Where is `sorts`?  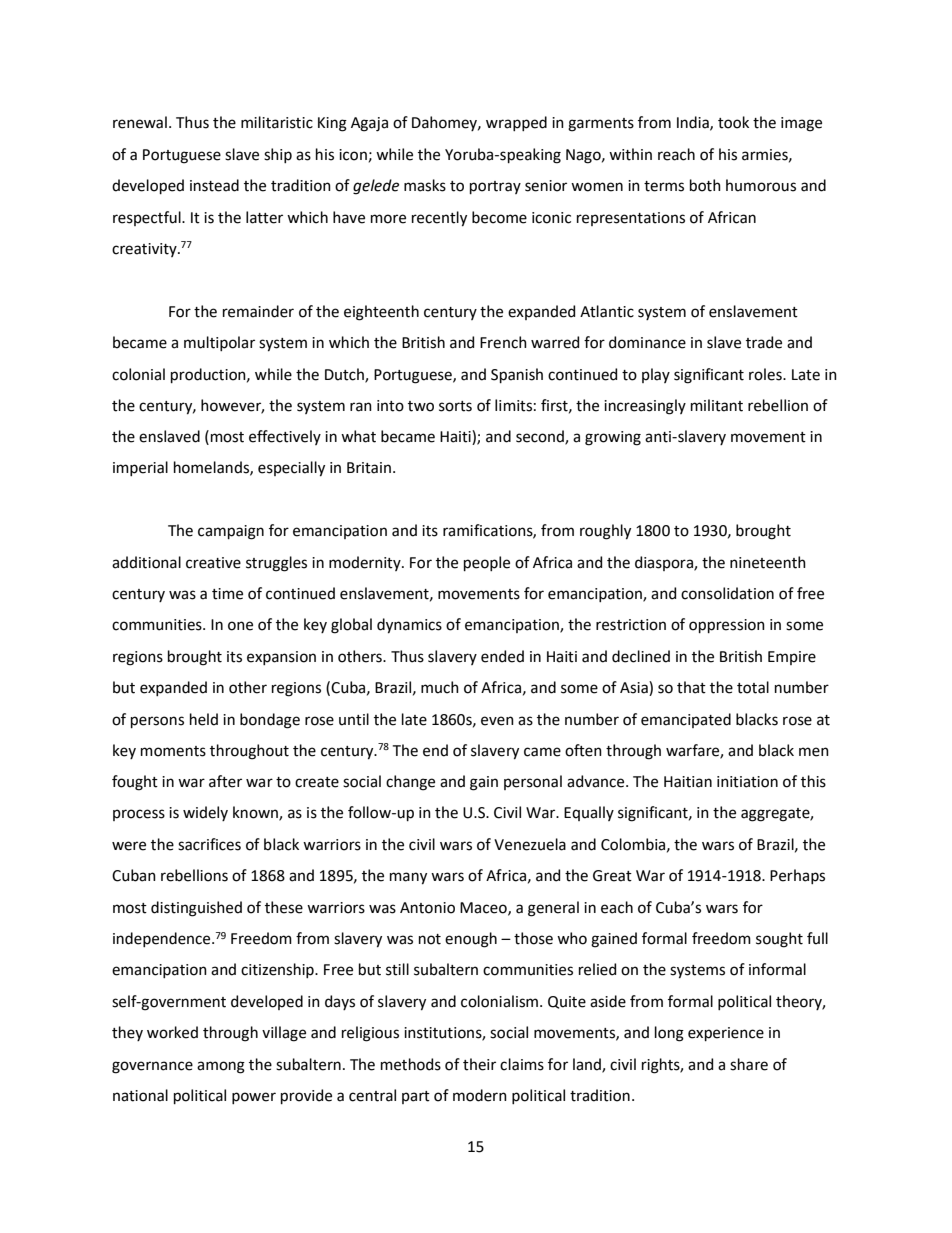
sorts is located at coordinates (455, 406).
